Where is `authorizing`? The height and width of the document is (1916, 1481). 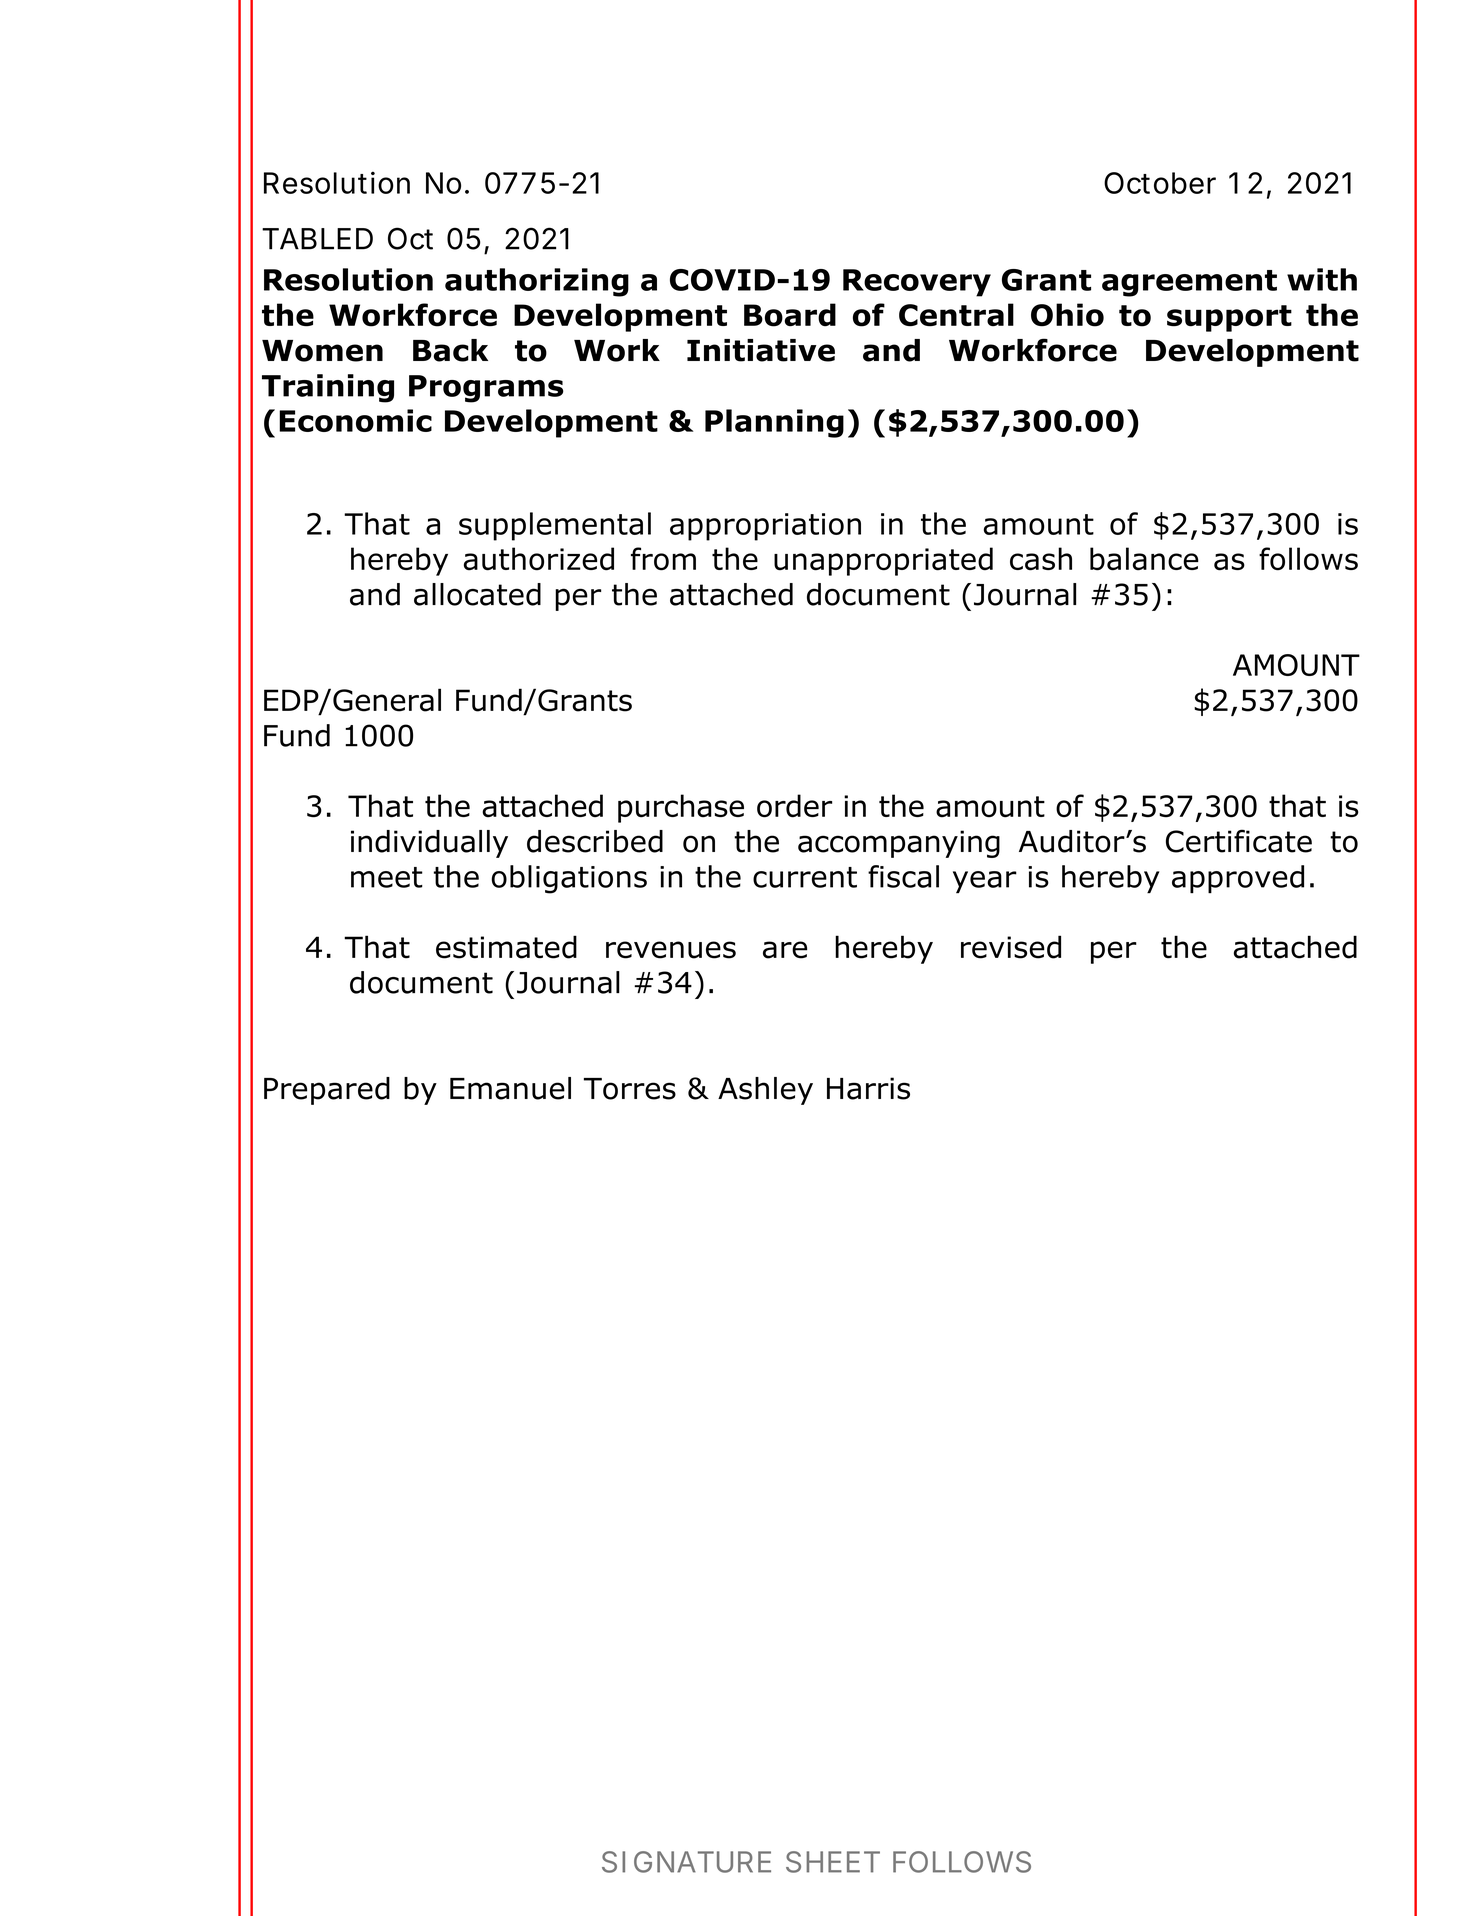 authorizing is located at coordinates (537, 282).
